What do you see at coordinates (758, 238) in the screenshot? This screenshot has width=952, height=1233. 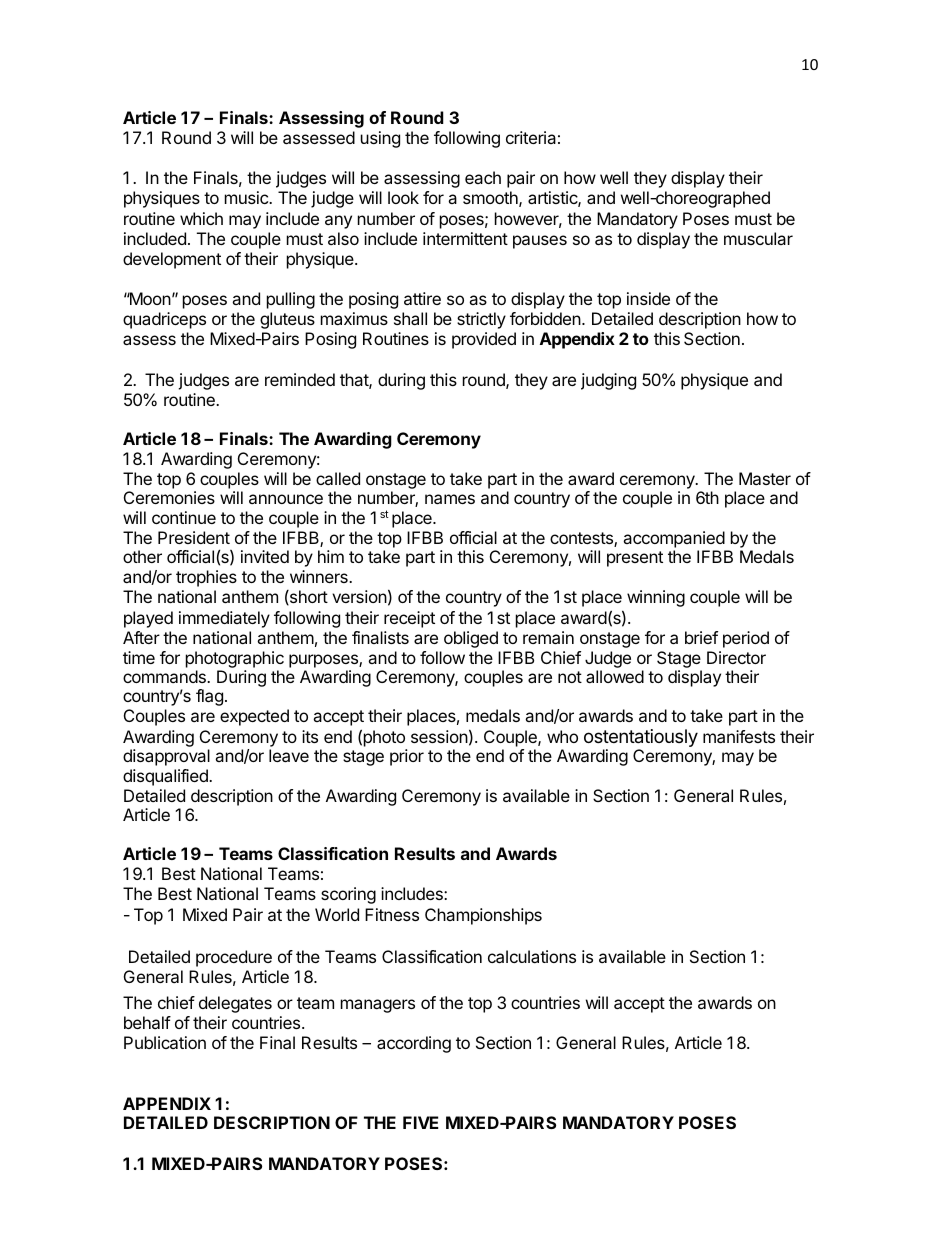 I see `muscular` at bounding box center [758, 238].
